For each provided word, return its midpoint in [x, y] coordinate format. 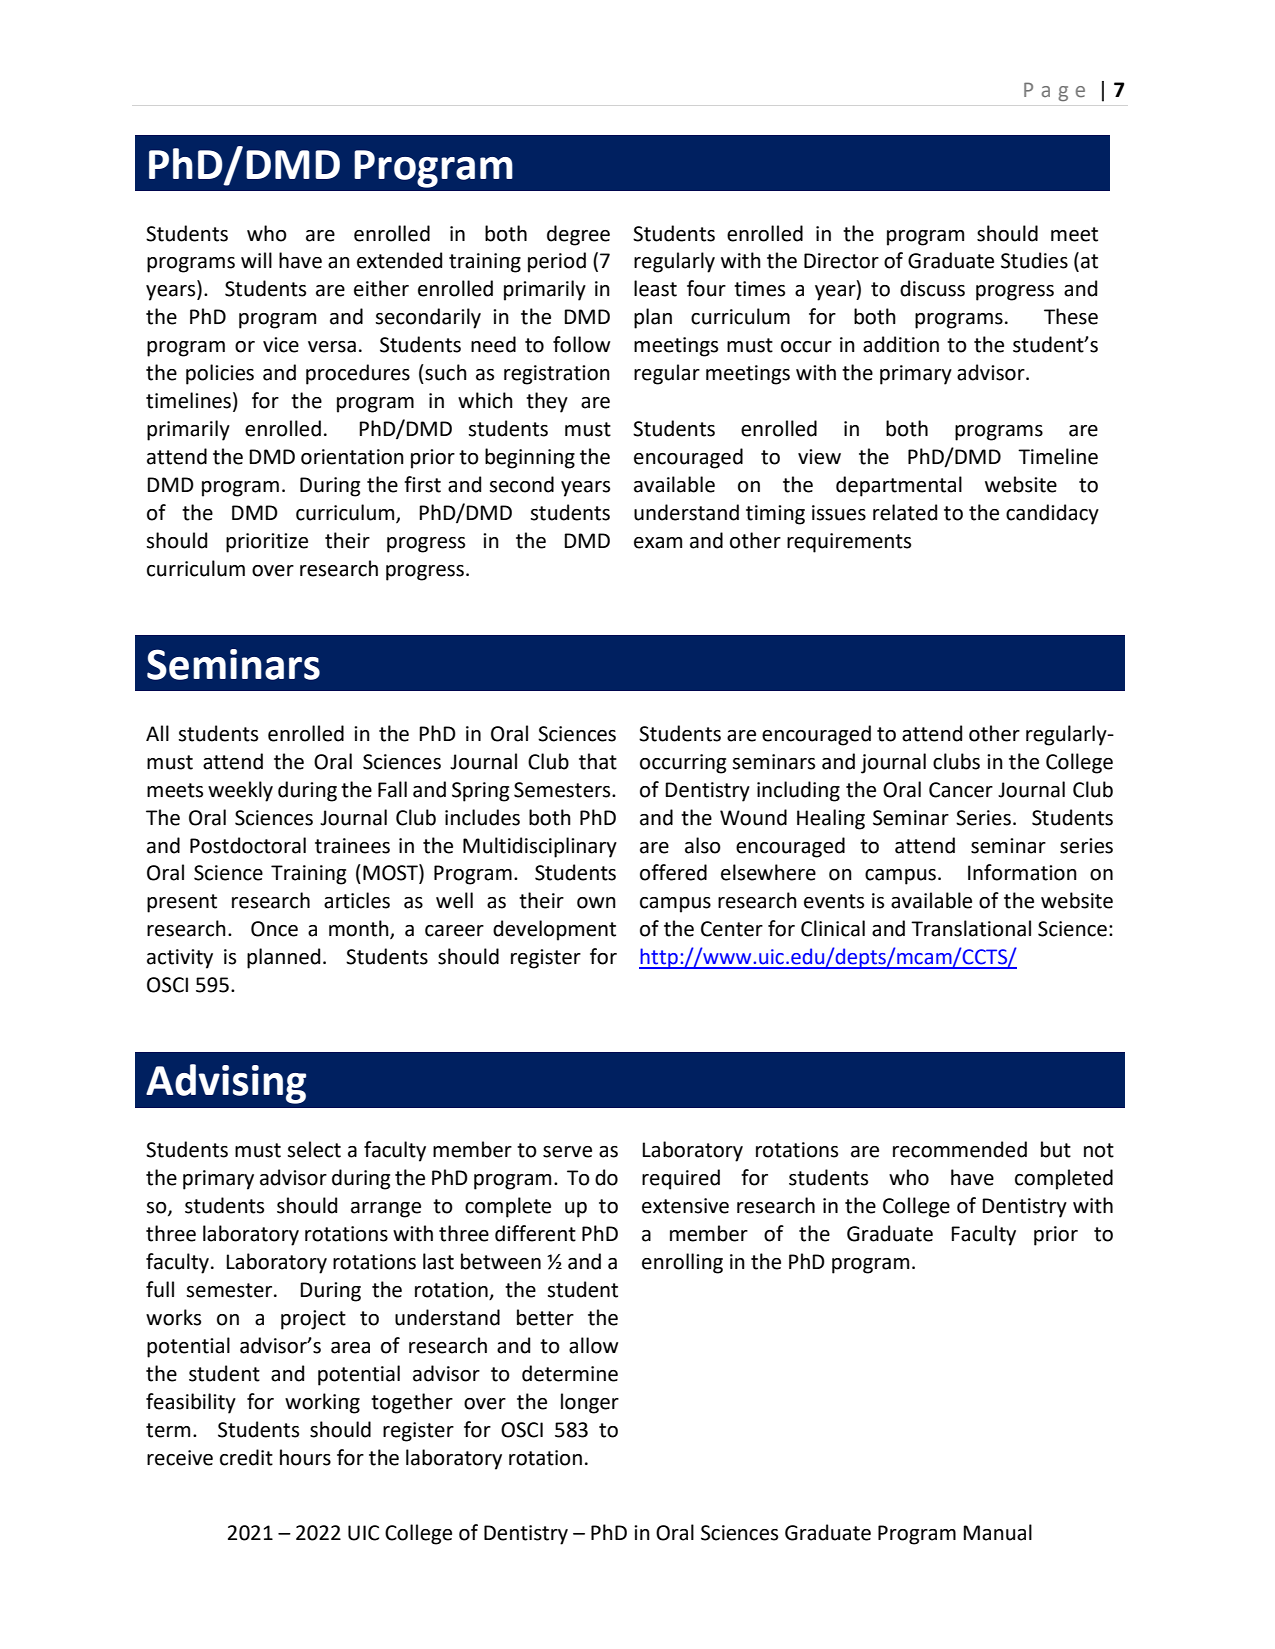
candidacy [1052, 514]
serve [567, 1152]
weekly [240, 791]
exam [658, 543]
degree [578, 235]
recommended [960, 1149]
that [598, 761]
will [256, 260]
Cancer [961, 790]
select [314, 1149]
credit [246, 1457]
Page [1054, 91]
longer [590, 1403]
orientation [352, 457]
